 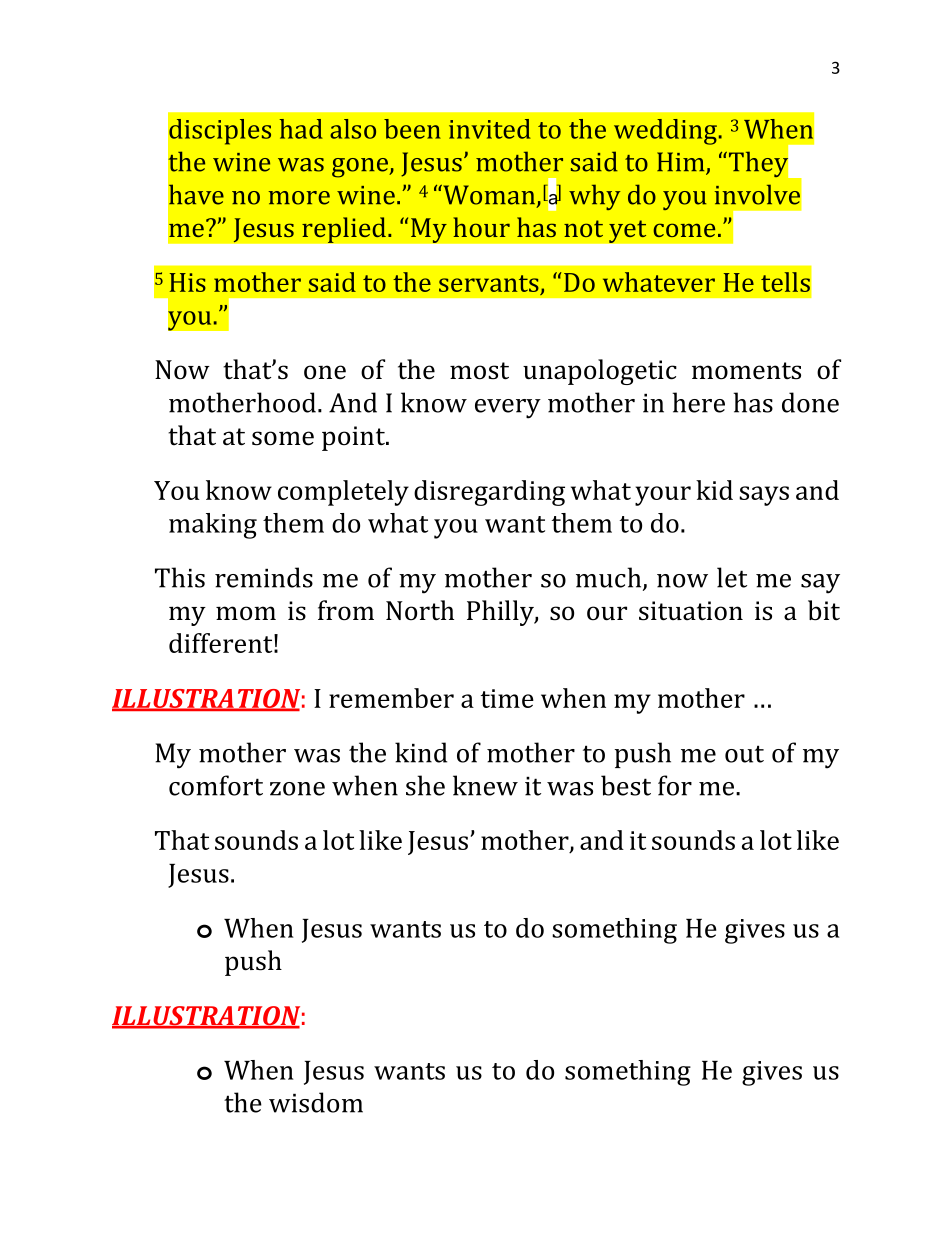 What do you see at coordinates (485, 785) in the screenshot?
I see `knew` at bounding box center [485, 785].
